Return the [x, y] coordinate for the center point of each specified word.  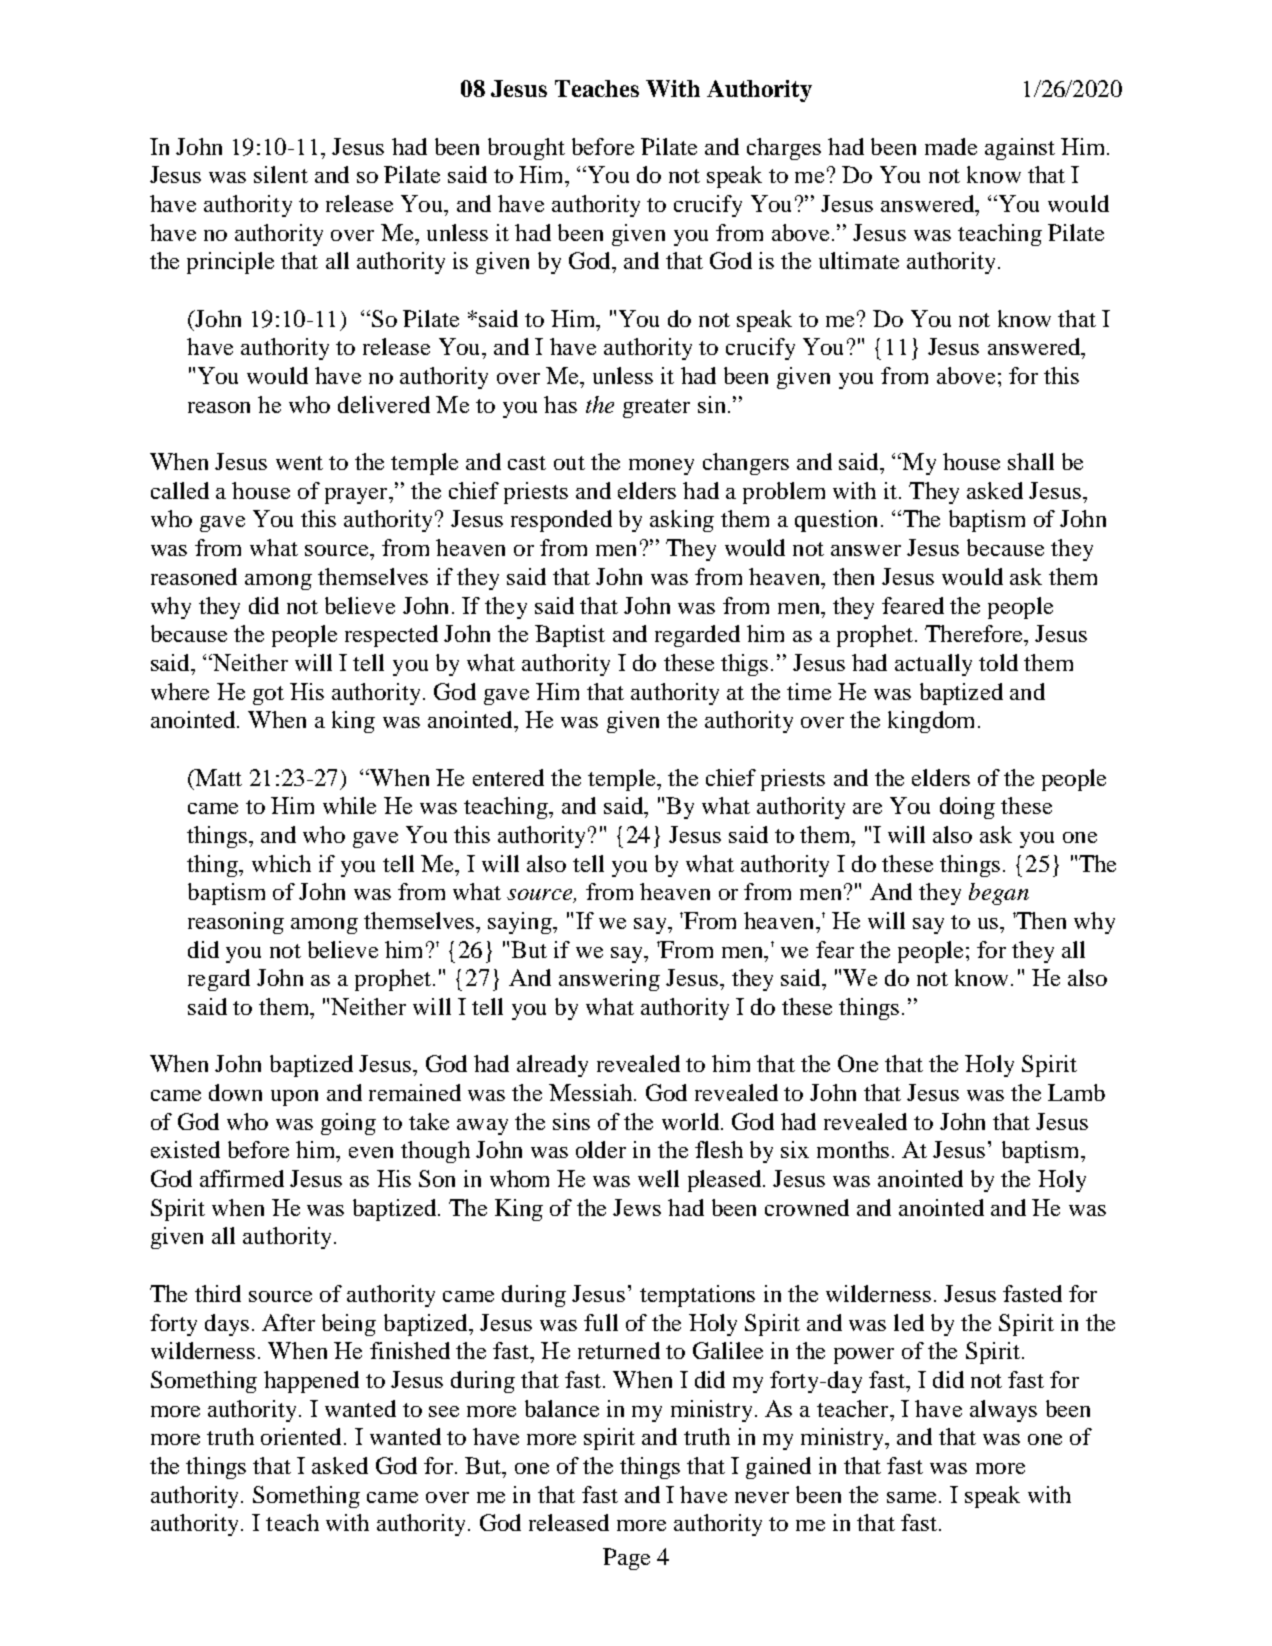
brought [526, 149]
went [299, 463]
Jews [637, 1207]
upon [294, 1098]
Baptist [570, 636]
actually [933, 665]
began [999, 894]
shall [1031, 461]
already [552, 1066]
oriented [301, 1436]
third [218, 1293]
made [951, 146]
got [268, 695]
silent [281, 174]
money [661, 467]
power [864, 1356]
